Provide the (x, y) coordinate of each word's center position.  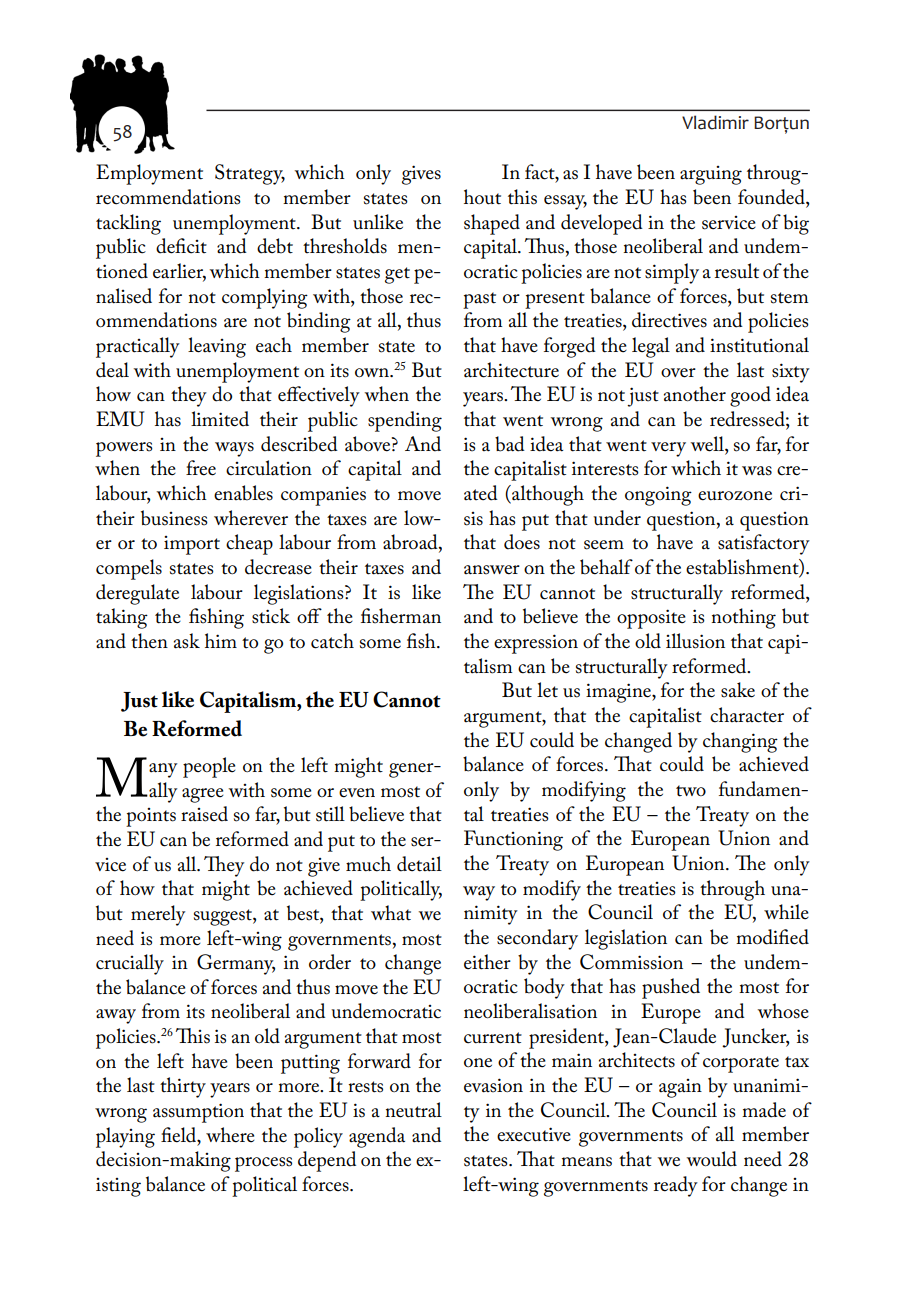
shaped (492, 224)
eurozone (735, 496)
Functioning (513, 840)
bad (510, 444)
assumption (198, 1113)
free (201, 468)
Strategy (250, 174)
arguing (711, 175)
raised (204, 814)
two (691, 791)
